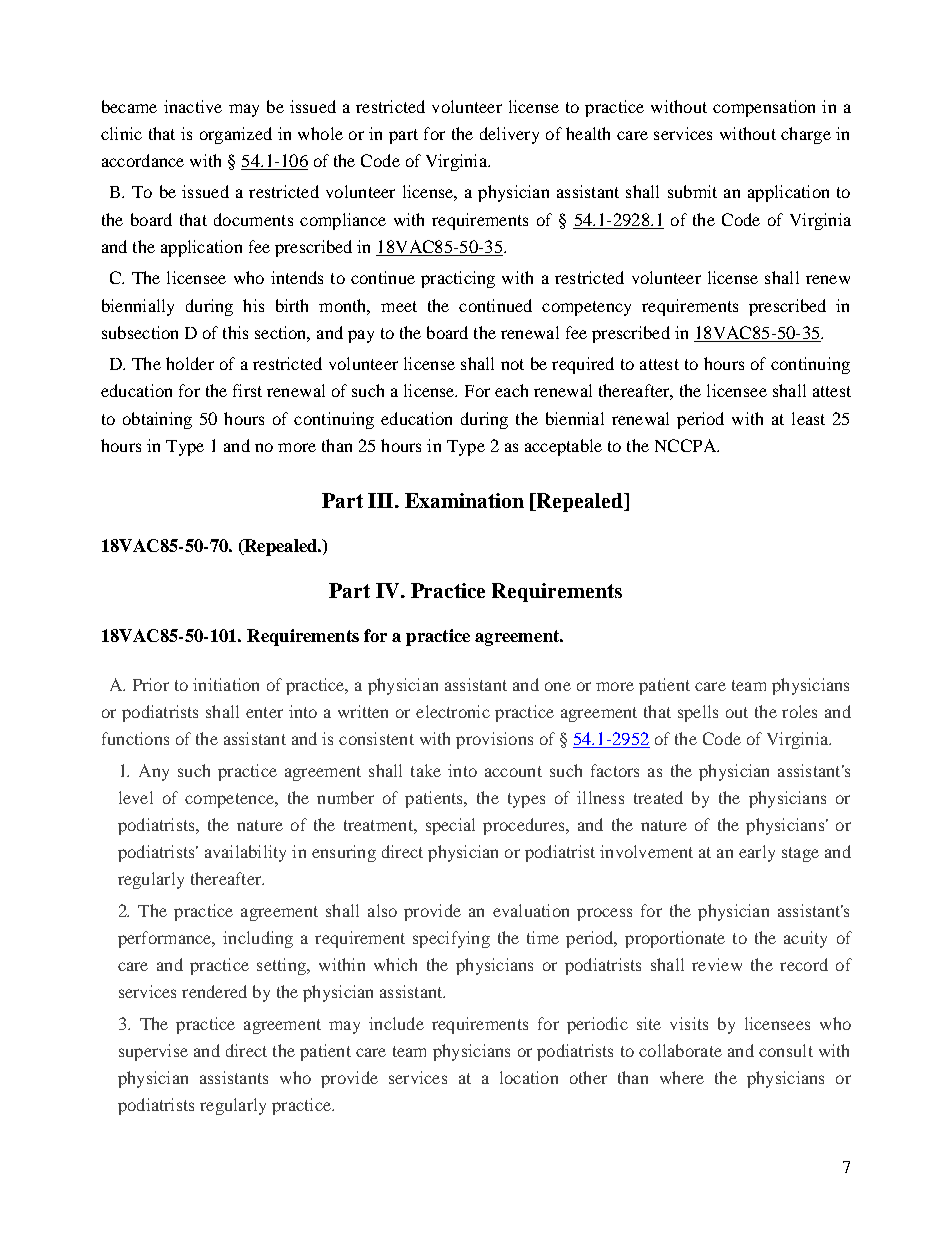 This screenshot has width=952, height=1233. Describe the element at coordinates (764, 108) in the screenshot. I see `compensation` at that location.
